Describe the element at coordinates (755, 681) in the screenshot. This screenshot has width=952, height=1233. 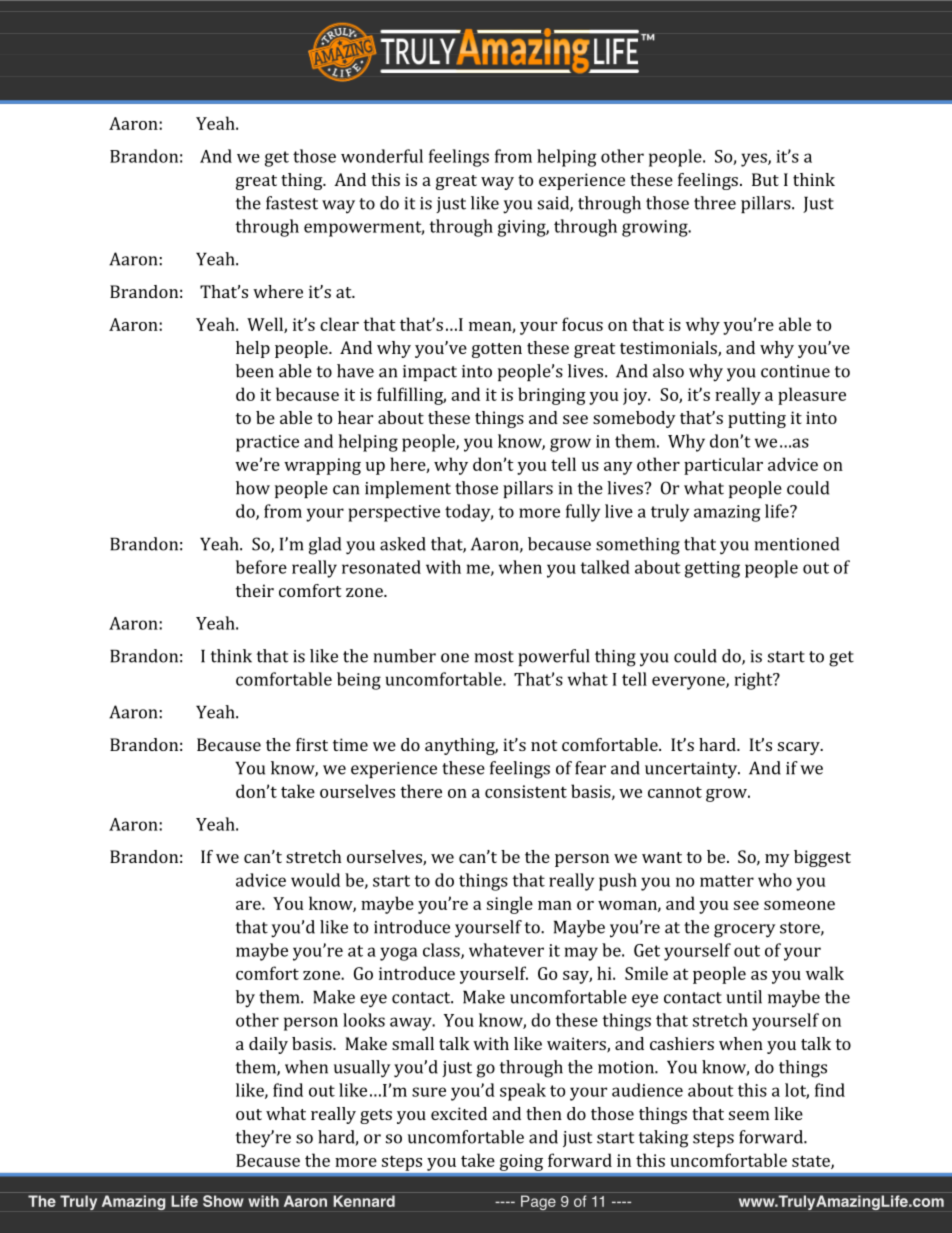
I see `right` at that location.
